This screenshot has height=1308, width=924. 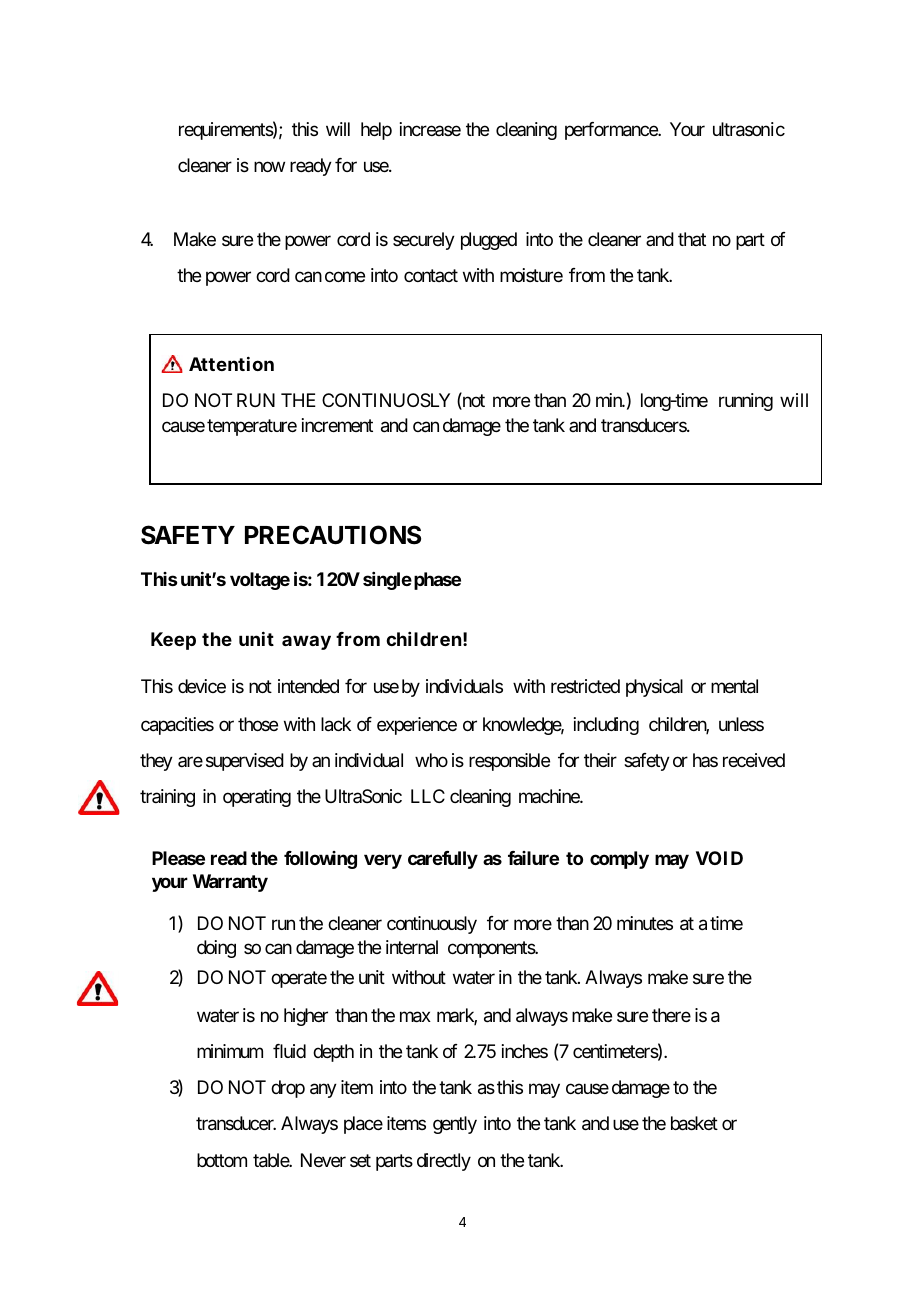 What do you see at coordinates (222, 1160) in the screenshot?
I see `bottom` at bounding box center [222, 1160].
